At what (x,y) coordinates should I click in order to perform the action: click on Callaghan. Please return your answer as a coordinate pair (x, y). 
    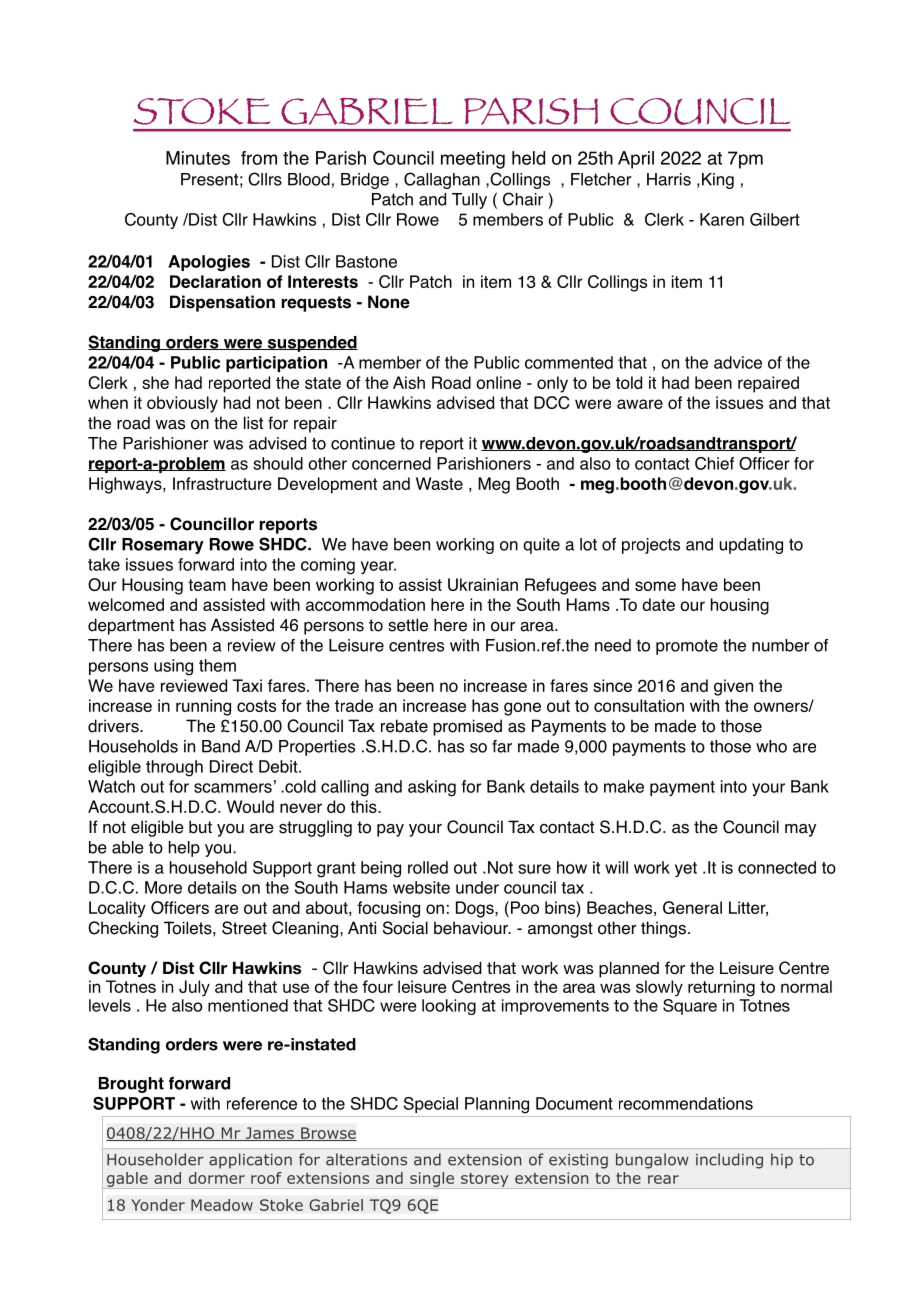
    Looking at the image, I should click on (442, 180).
